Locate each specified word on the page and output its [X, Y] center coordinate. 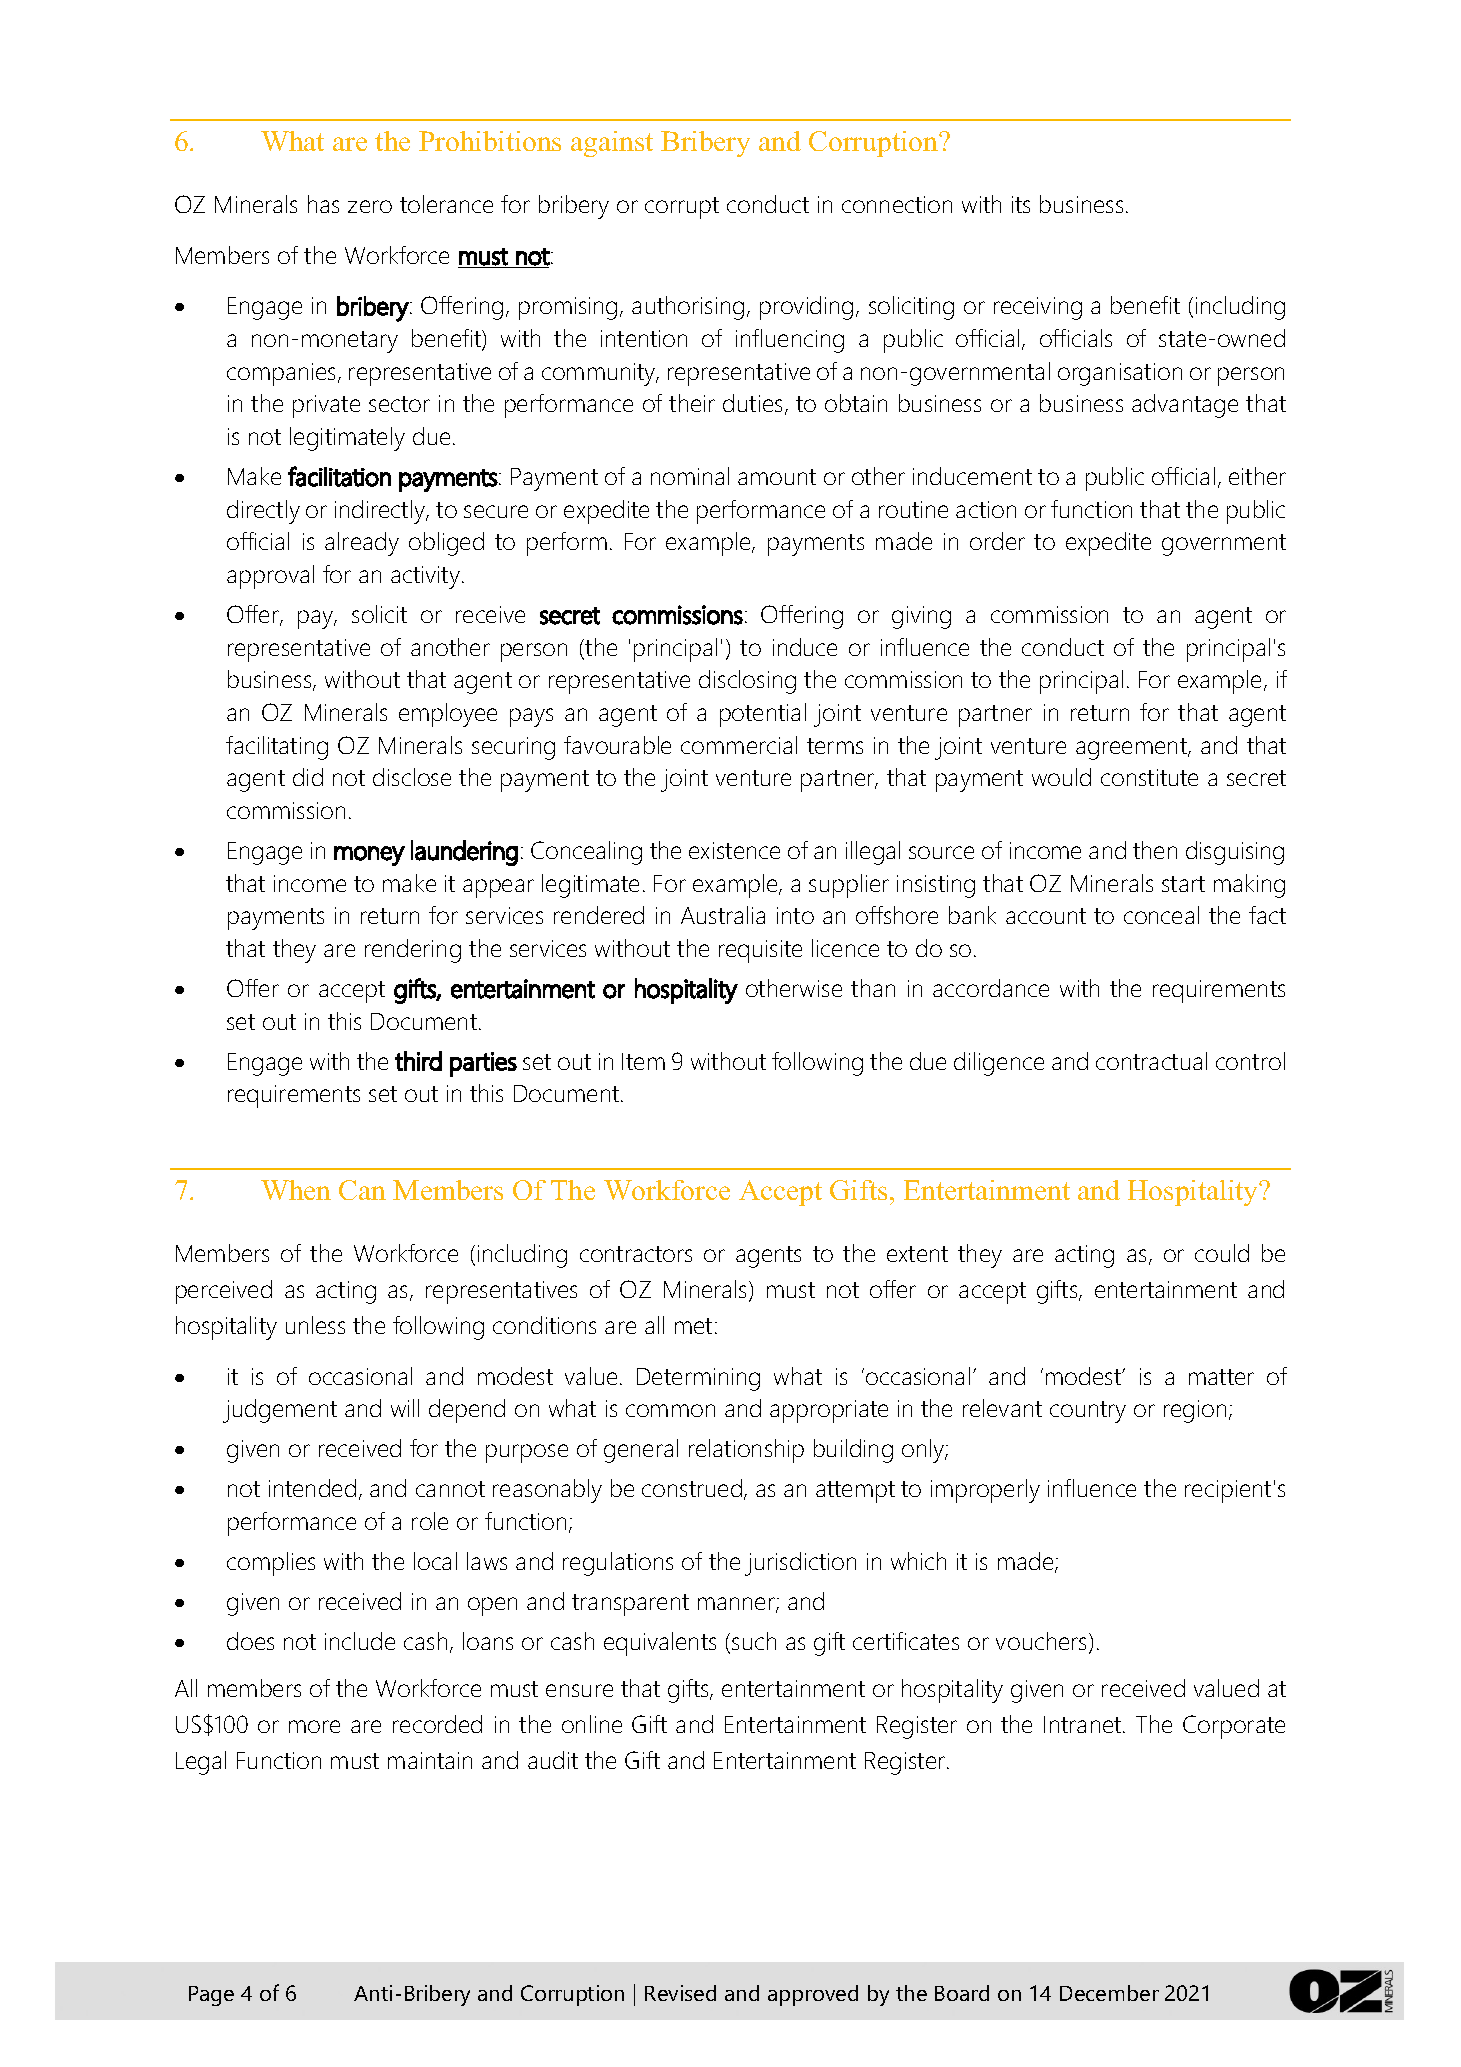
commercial [739, 745]
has [323, 204]
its [1021, 204]
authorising [688, 308]
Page [211, 1996]
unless [315, 1325]
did [308, 777]
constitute [1149, 777]
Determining [698, 1379]
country [1088, 1412]
